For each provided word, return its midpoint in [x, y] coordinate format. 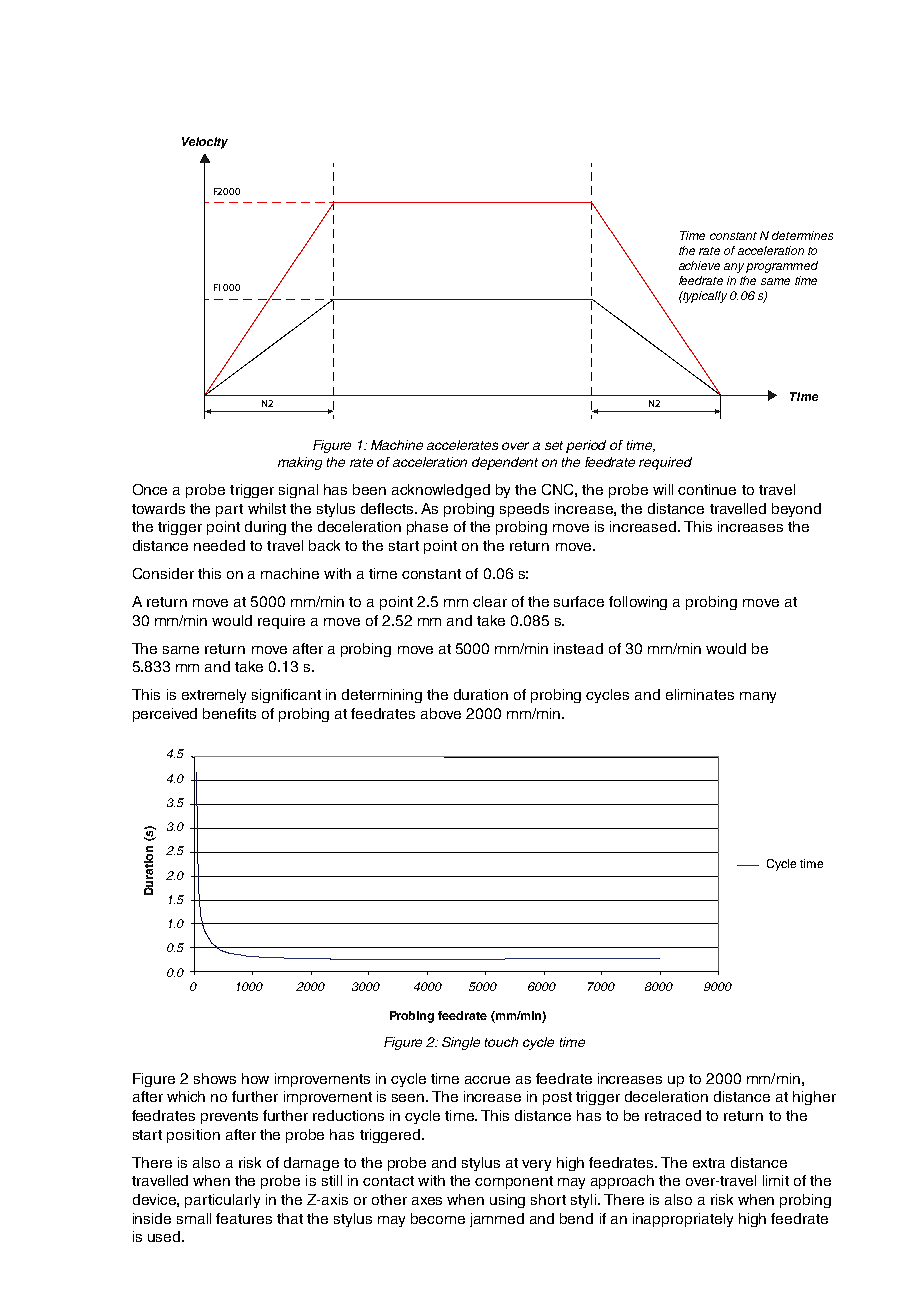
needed [219, 545]
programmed [782, 267]
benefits [229, 713]
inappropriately [683, 1220]
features [244, 1218]
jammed [497, 1220]
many [758, 697]
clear [490, 601]
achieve [699, 265]
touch [501, 1042]
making [300, 463]
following [638, 603]
